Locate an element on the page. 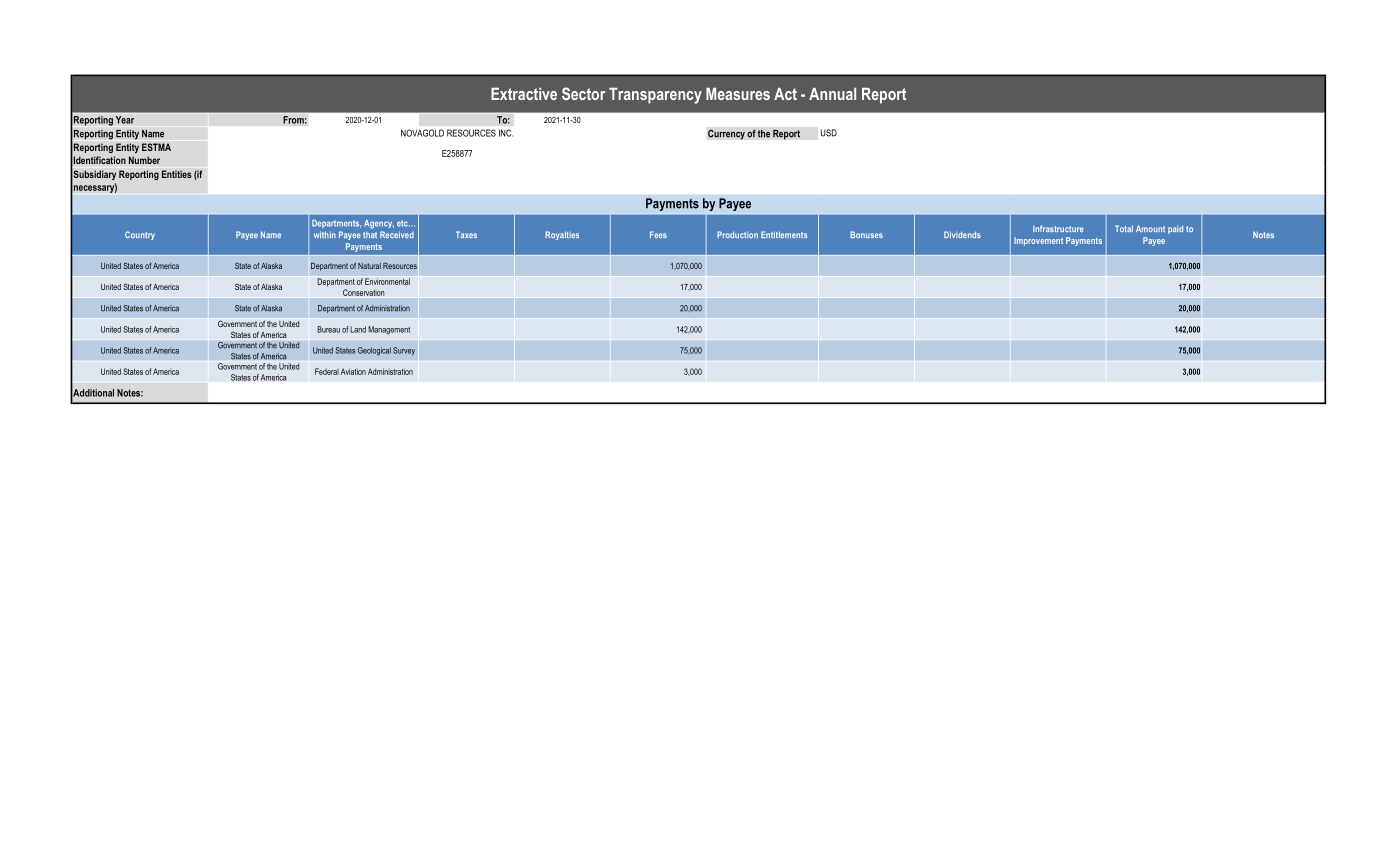 This image has width=1400, height=850. Annual is located at coordinates (832, 93).
